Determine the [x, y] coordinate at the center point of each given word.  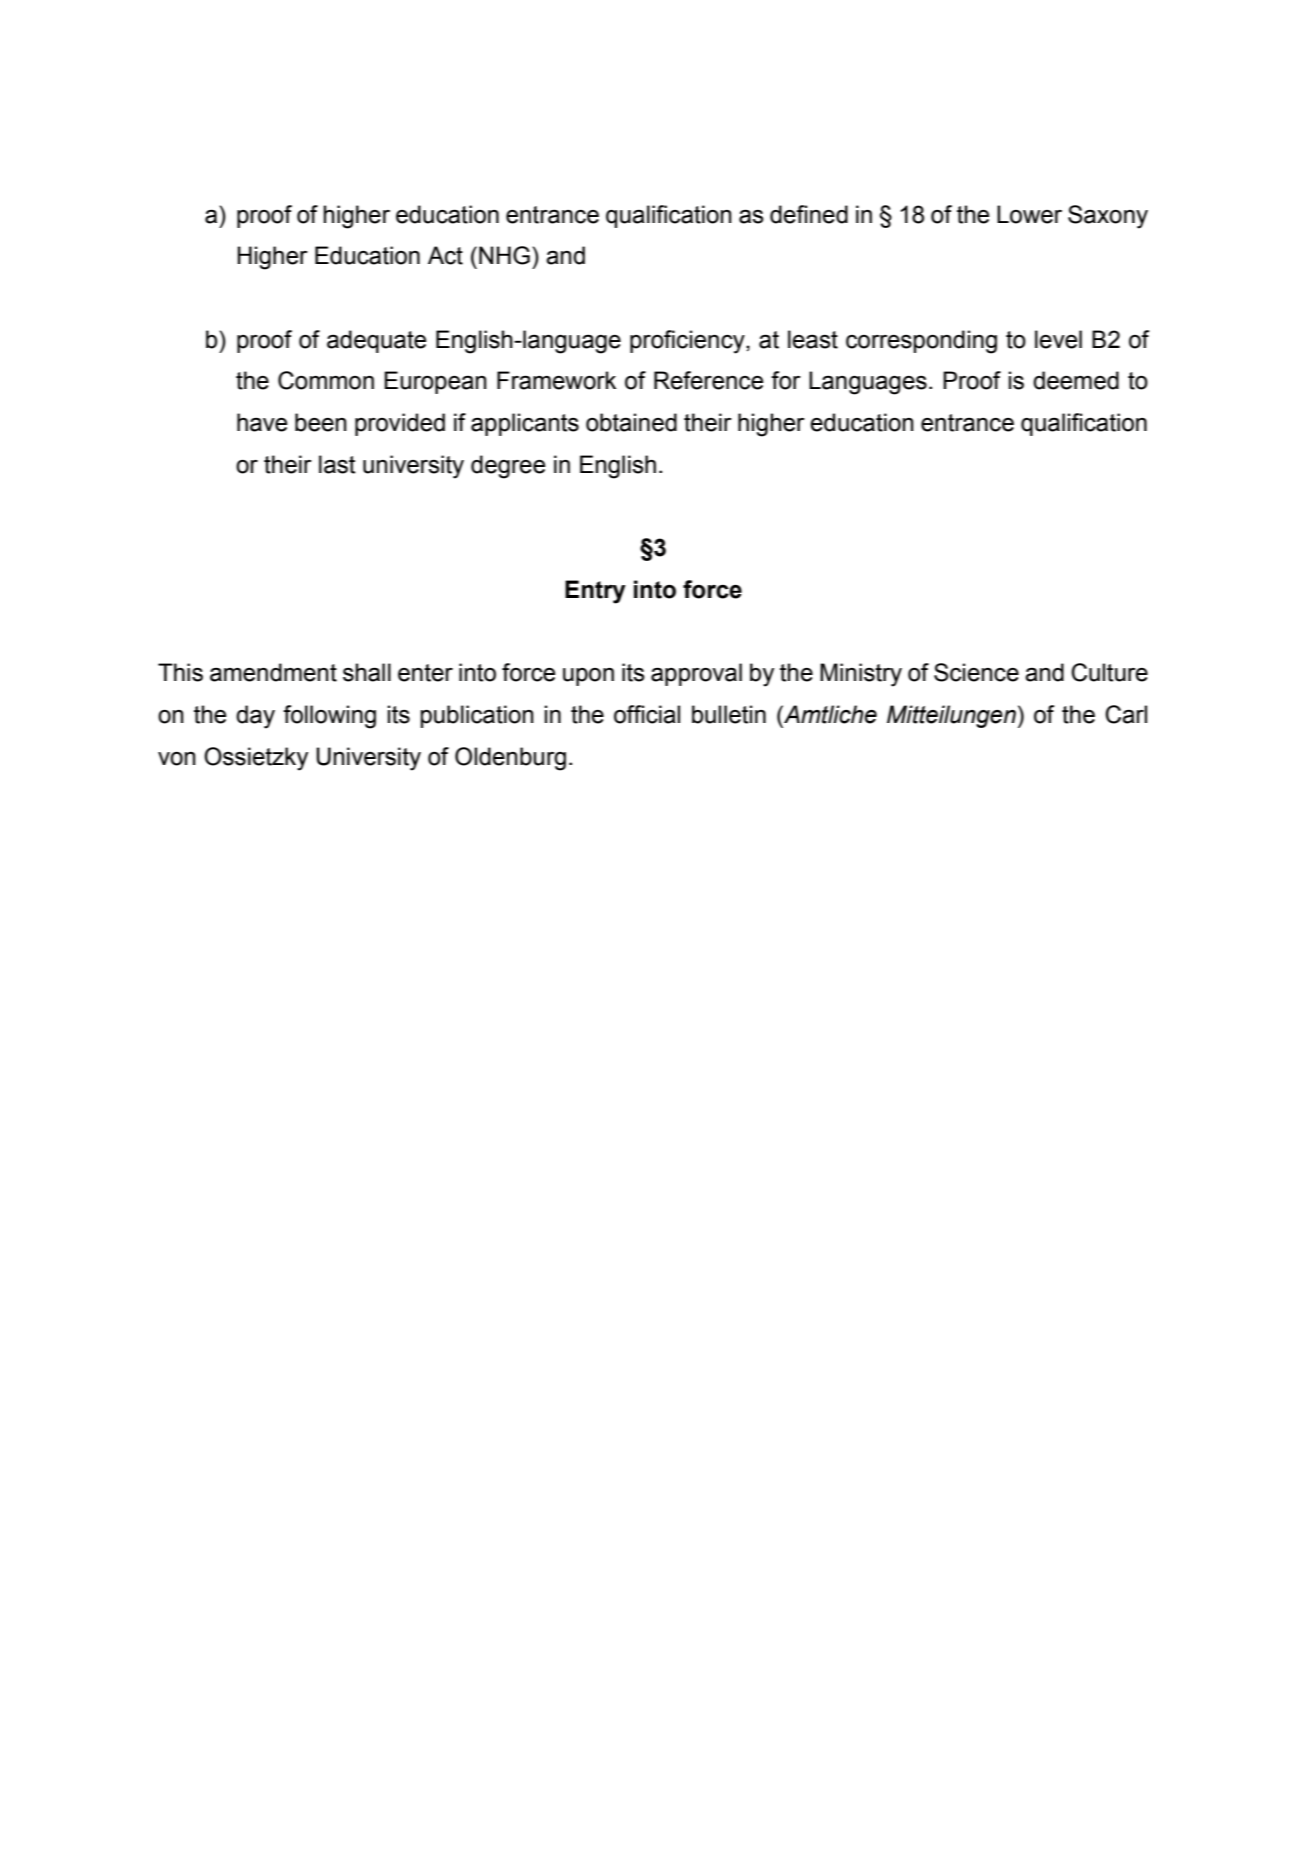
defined [809, 214]
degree [508, 467]
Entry [595, 592]
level [1058, 339]
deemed [1076, 380]
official [647, 714]
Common [326, 380]
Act [445, 255]
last [337, 464]
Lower [1029, 214]
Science [976, 672]
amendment [273, 672]
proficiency [688, 342]
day [255, 717]
